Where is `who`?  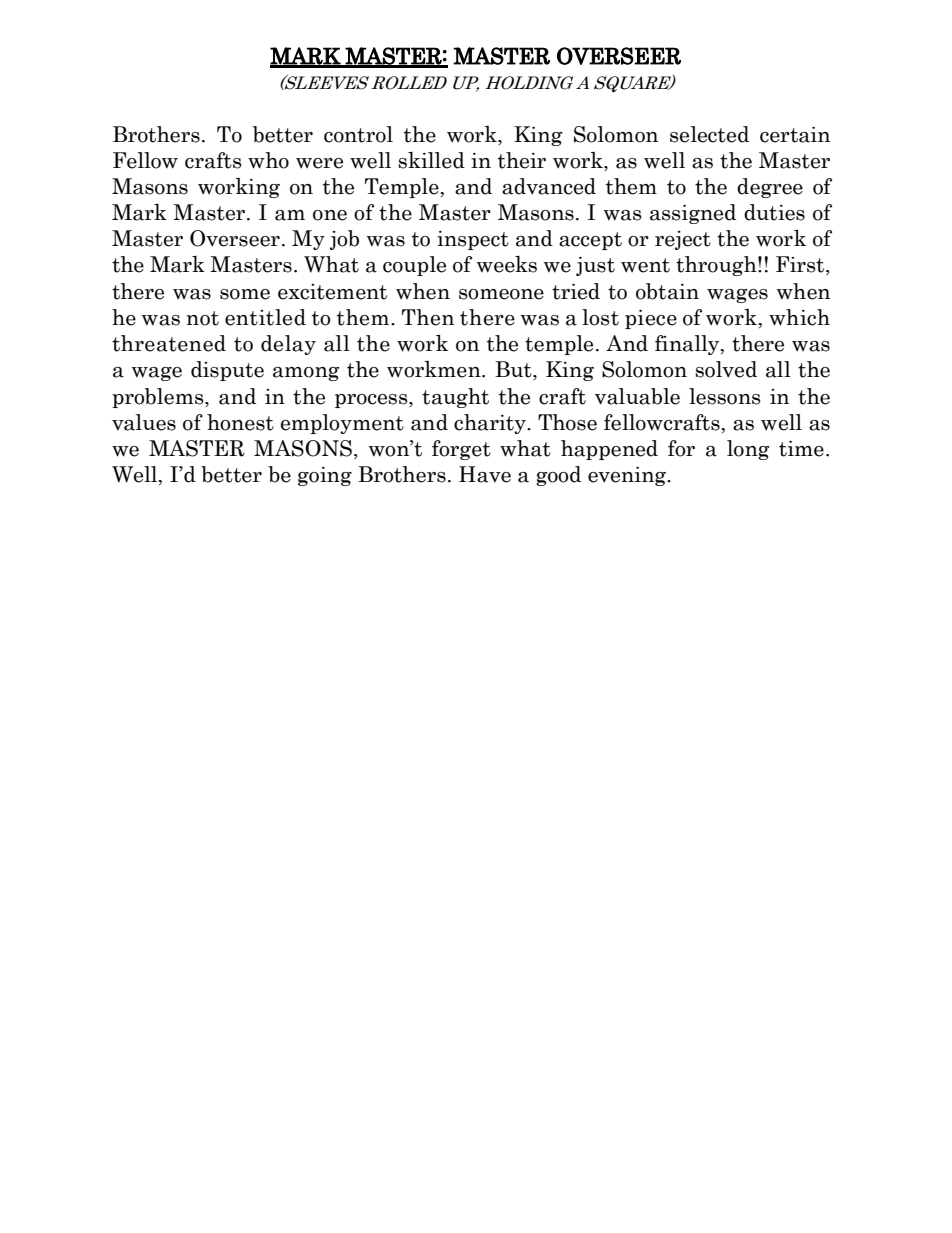 who is located at coordinates (268, 160).
